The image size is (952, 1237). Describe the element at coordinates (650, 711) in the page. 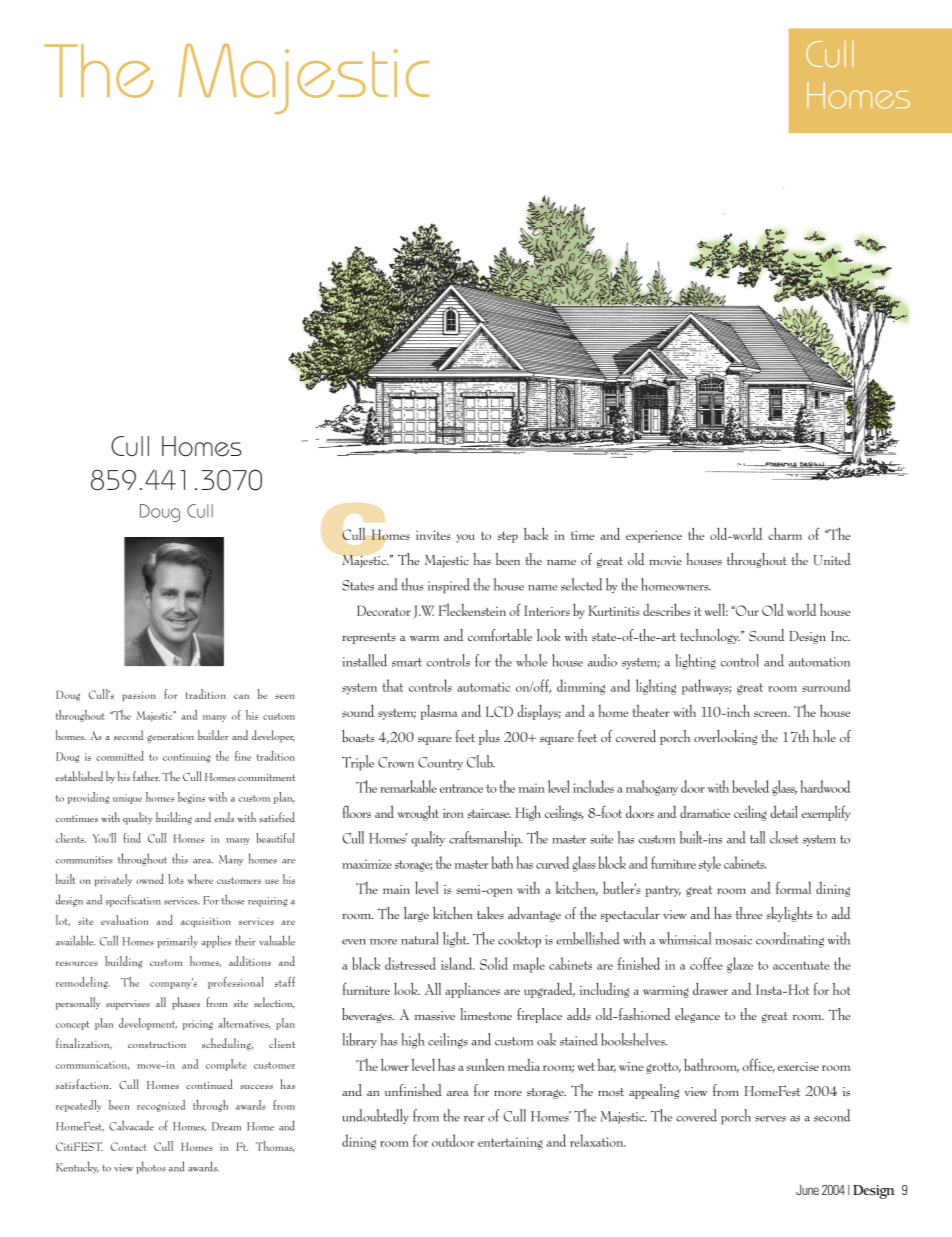

I see `theater` at that location.
